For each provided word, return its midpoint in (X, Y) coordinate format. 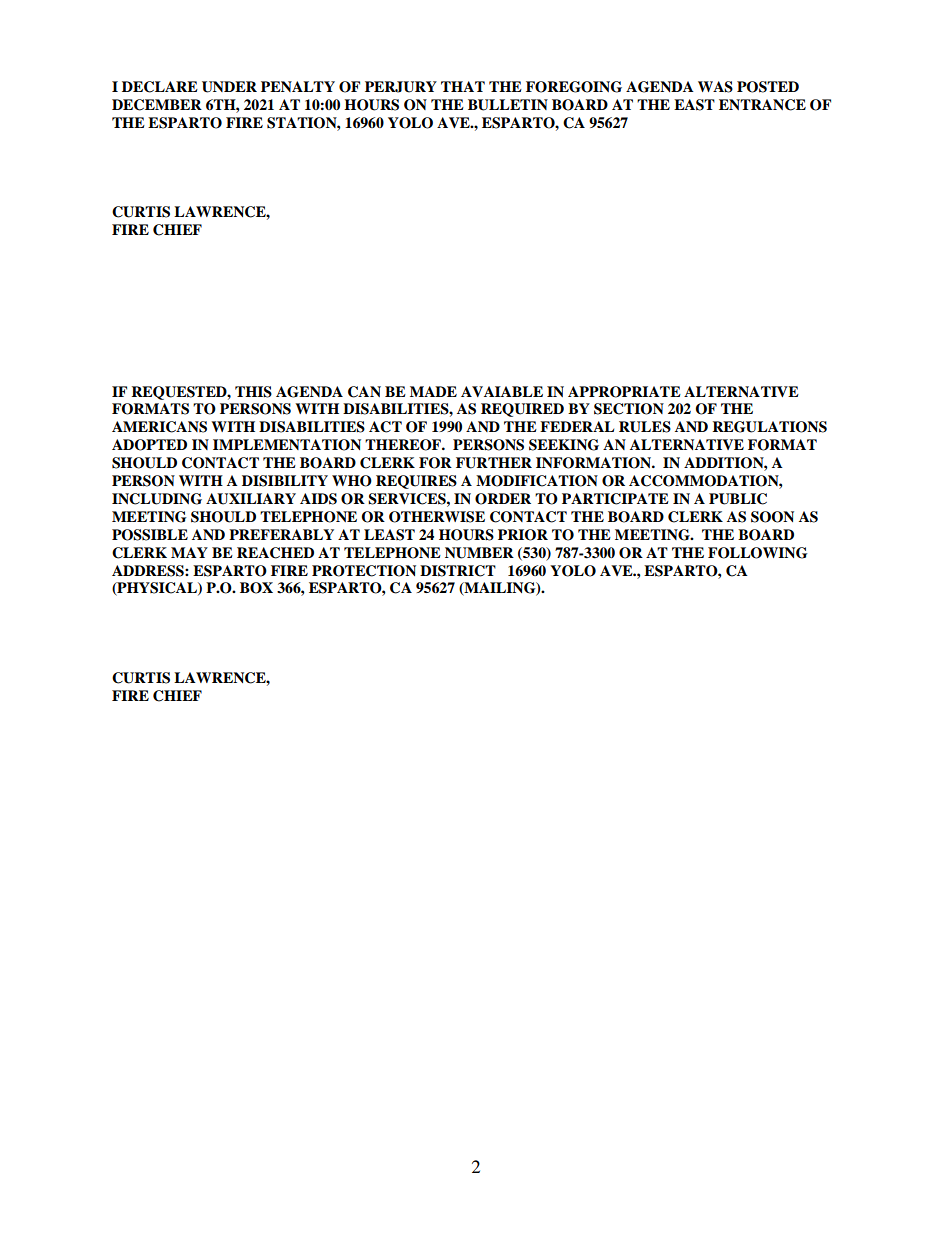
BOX (256, 588)
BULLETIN (508, 105)
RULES (645, 427)
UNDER (229, 87)
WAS (715, 87)
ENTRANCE (762, 105)
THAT (463, 86)
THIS (253, 392)
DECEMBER (157, 105)
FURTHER (494, 463)
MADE (433, 391)
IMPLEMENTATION (287, 445)
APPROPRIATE (624, 392)
